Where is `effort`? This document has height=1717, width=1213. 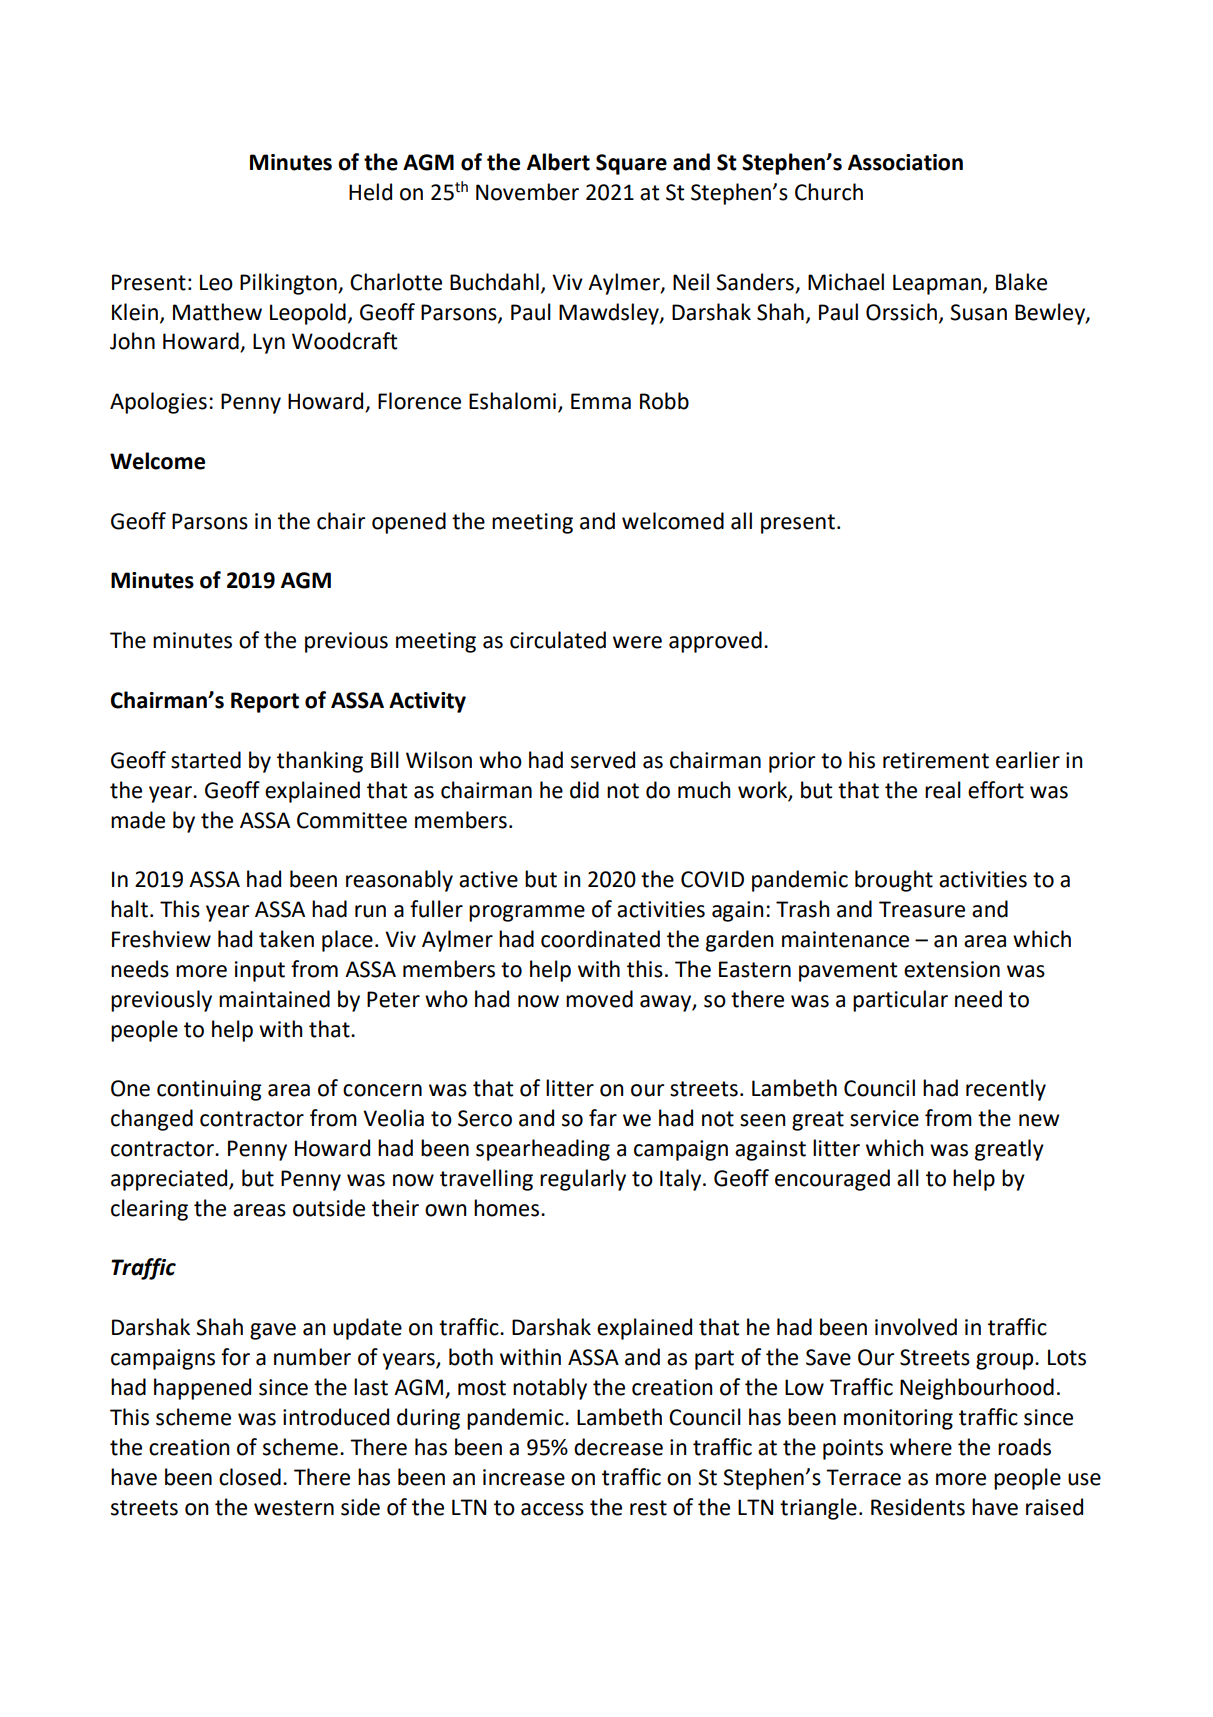
effort is located at coordinates (996, 790).
